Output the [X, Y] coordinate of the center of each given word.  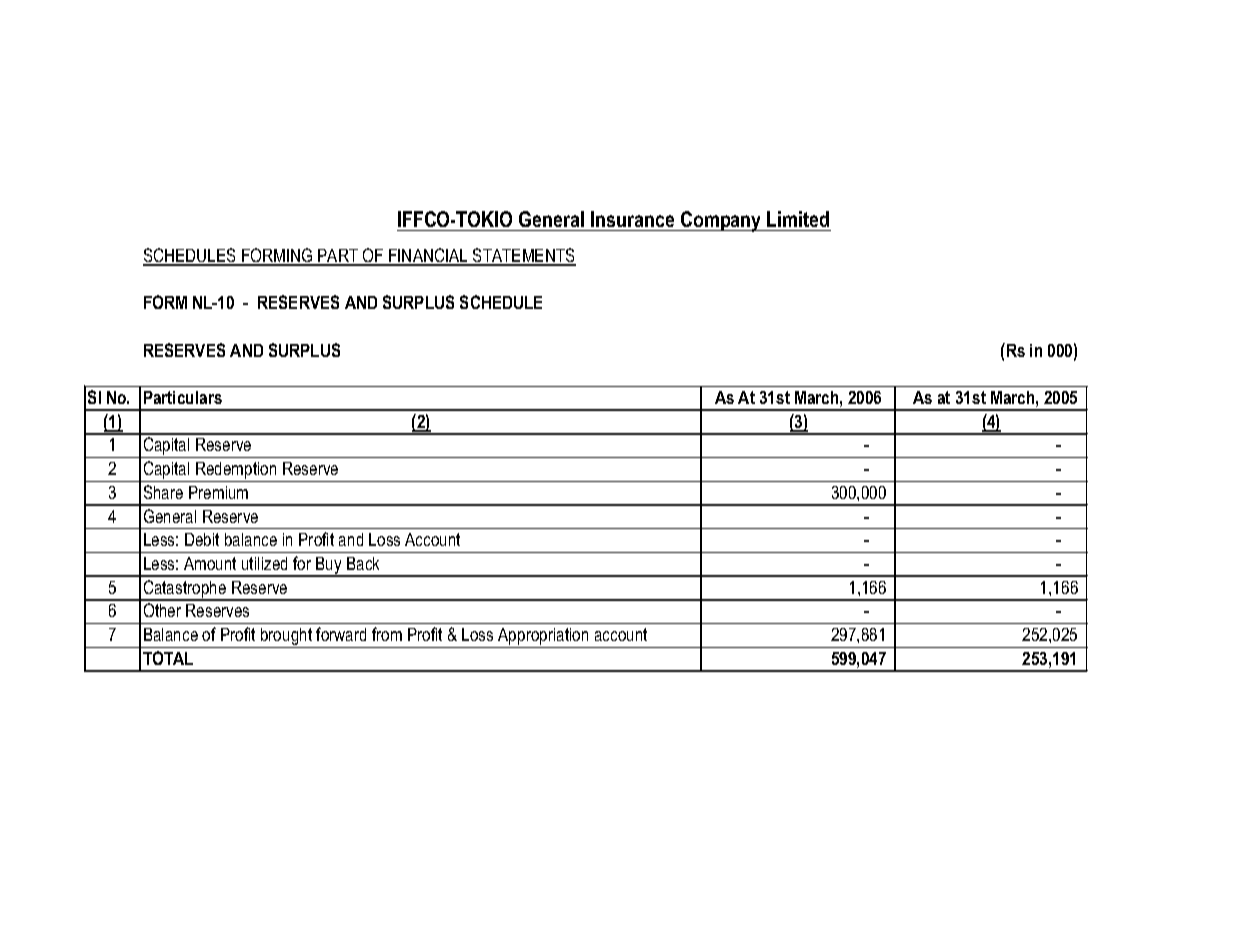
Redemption [236, 472]
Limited [798, 219]
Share [163, 492]
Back [363, 563]
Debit [202, 539]
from [387, 634]
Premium [218, 492]
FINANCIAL [428, 256]
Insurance [632, 219]
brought [287, 638]
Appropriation [543, 638]
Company [721, 221]
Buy [329, 567]
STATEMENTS [523, 256]
